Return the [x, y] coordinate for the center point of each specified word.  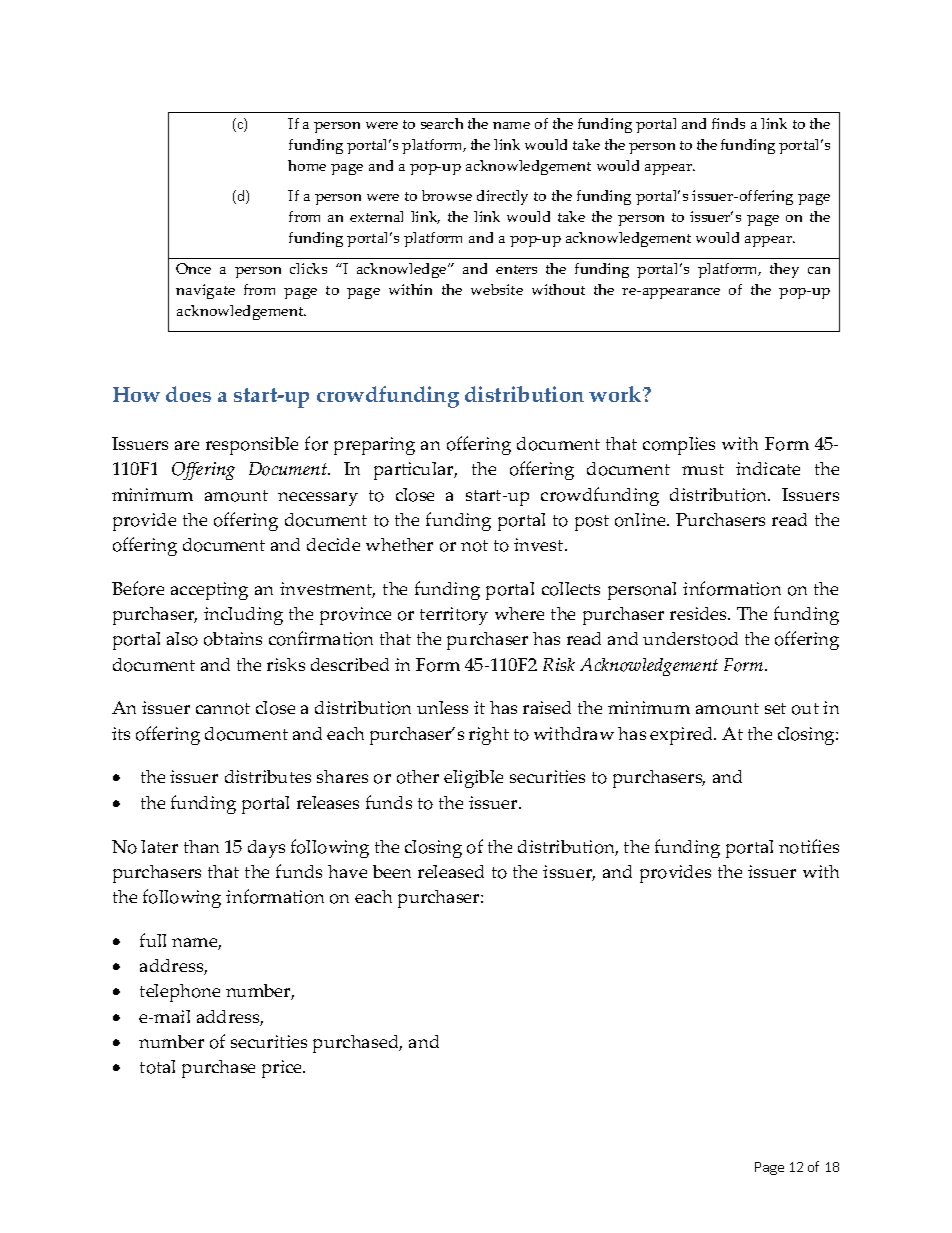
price [283, 1069]
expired [683, 736]
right [489, 736]
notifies [809, 846]
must [703, 469]
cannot [223, 709]
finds [728, 123]
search [442, 123]
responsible [252, 446]
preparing [374, 446]
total [157, 1067]
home [307, 165]
